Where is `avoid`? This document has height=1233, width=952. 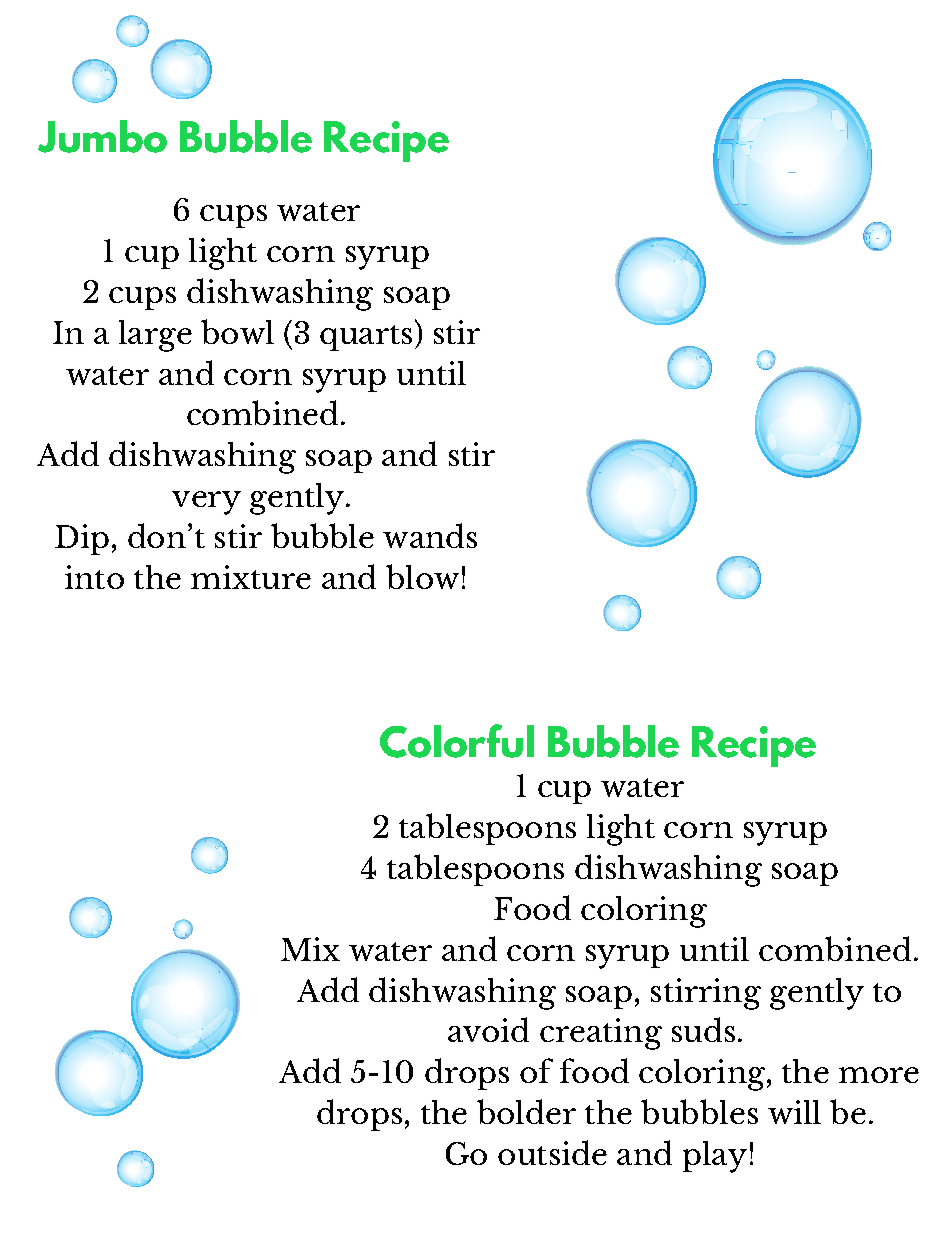 avoid is located at coordinates (488, 1029).
